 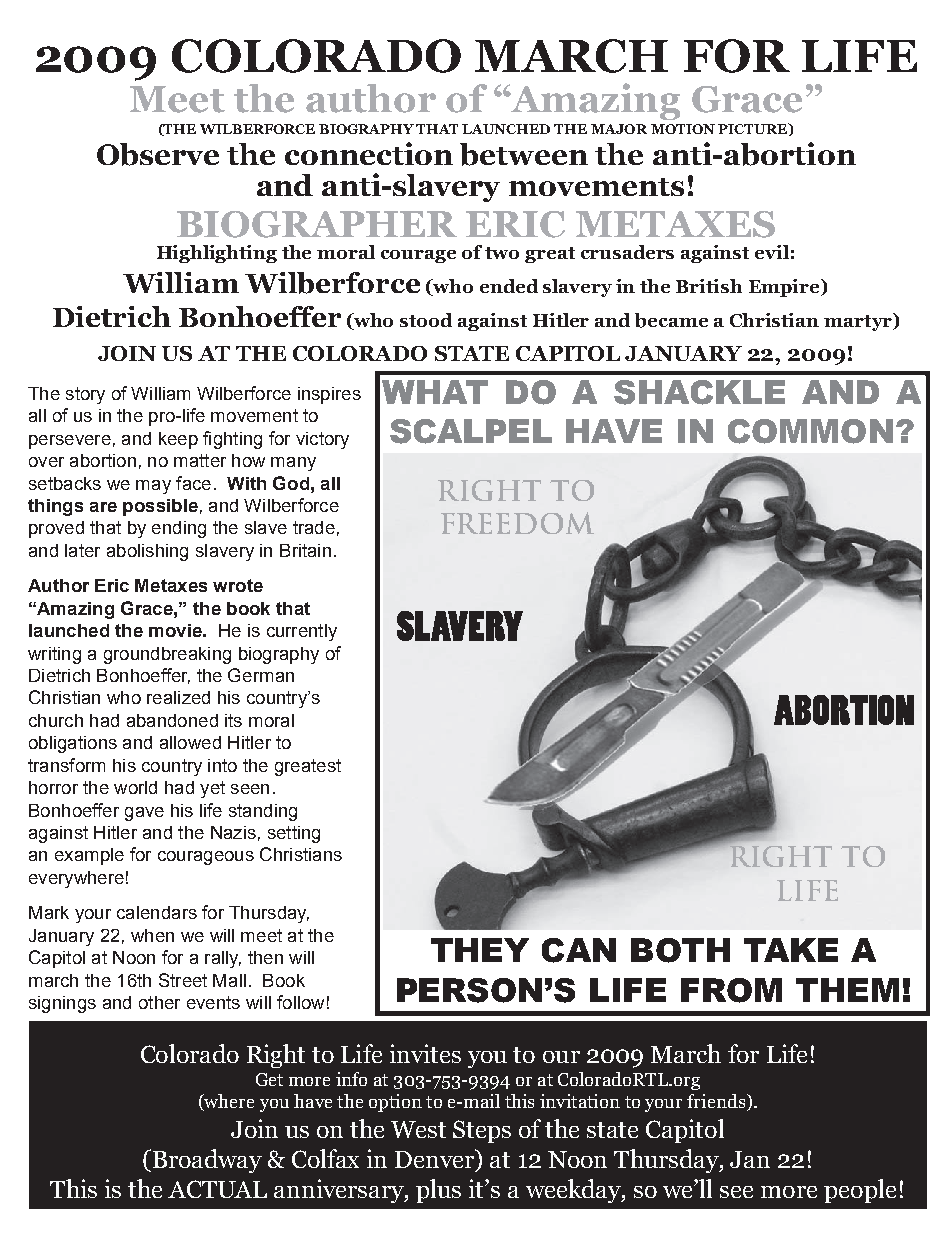 I want to click on Broadway, so click(x=206, y=1161).
